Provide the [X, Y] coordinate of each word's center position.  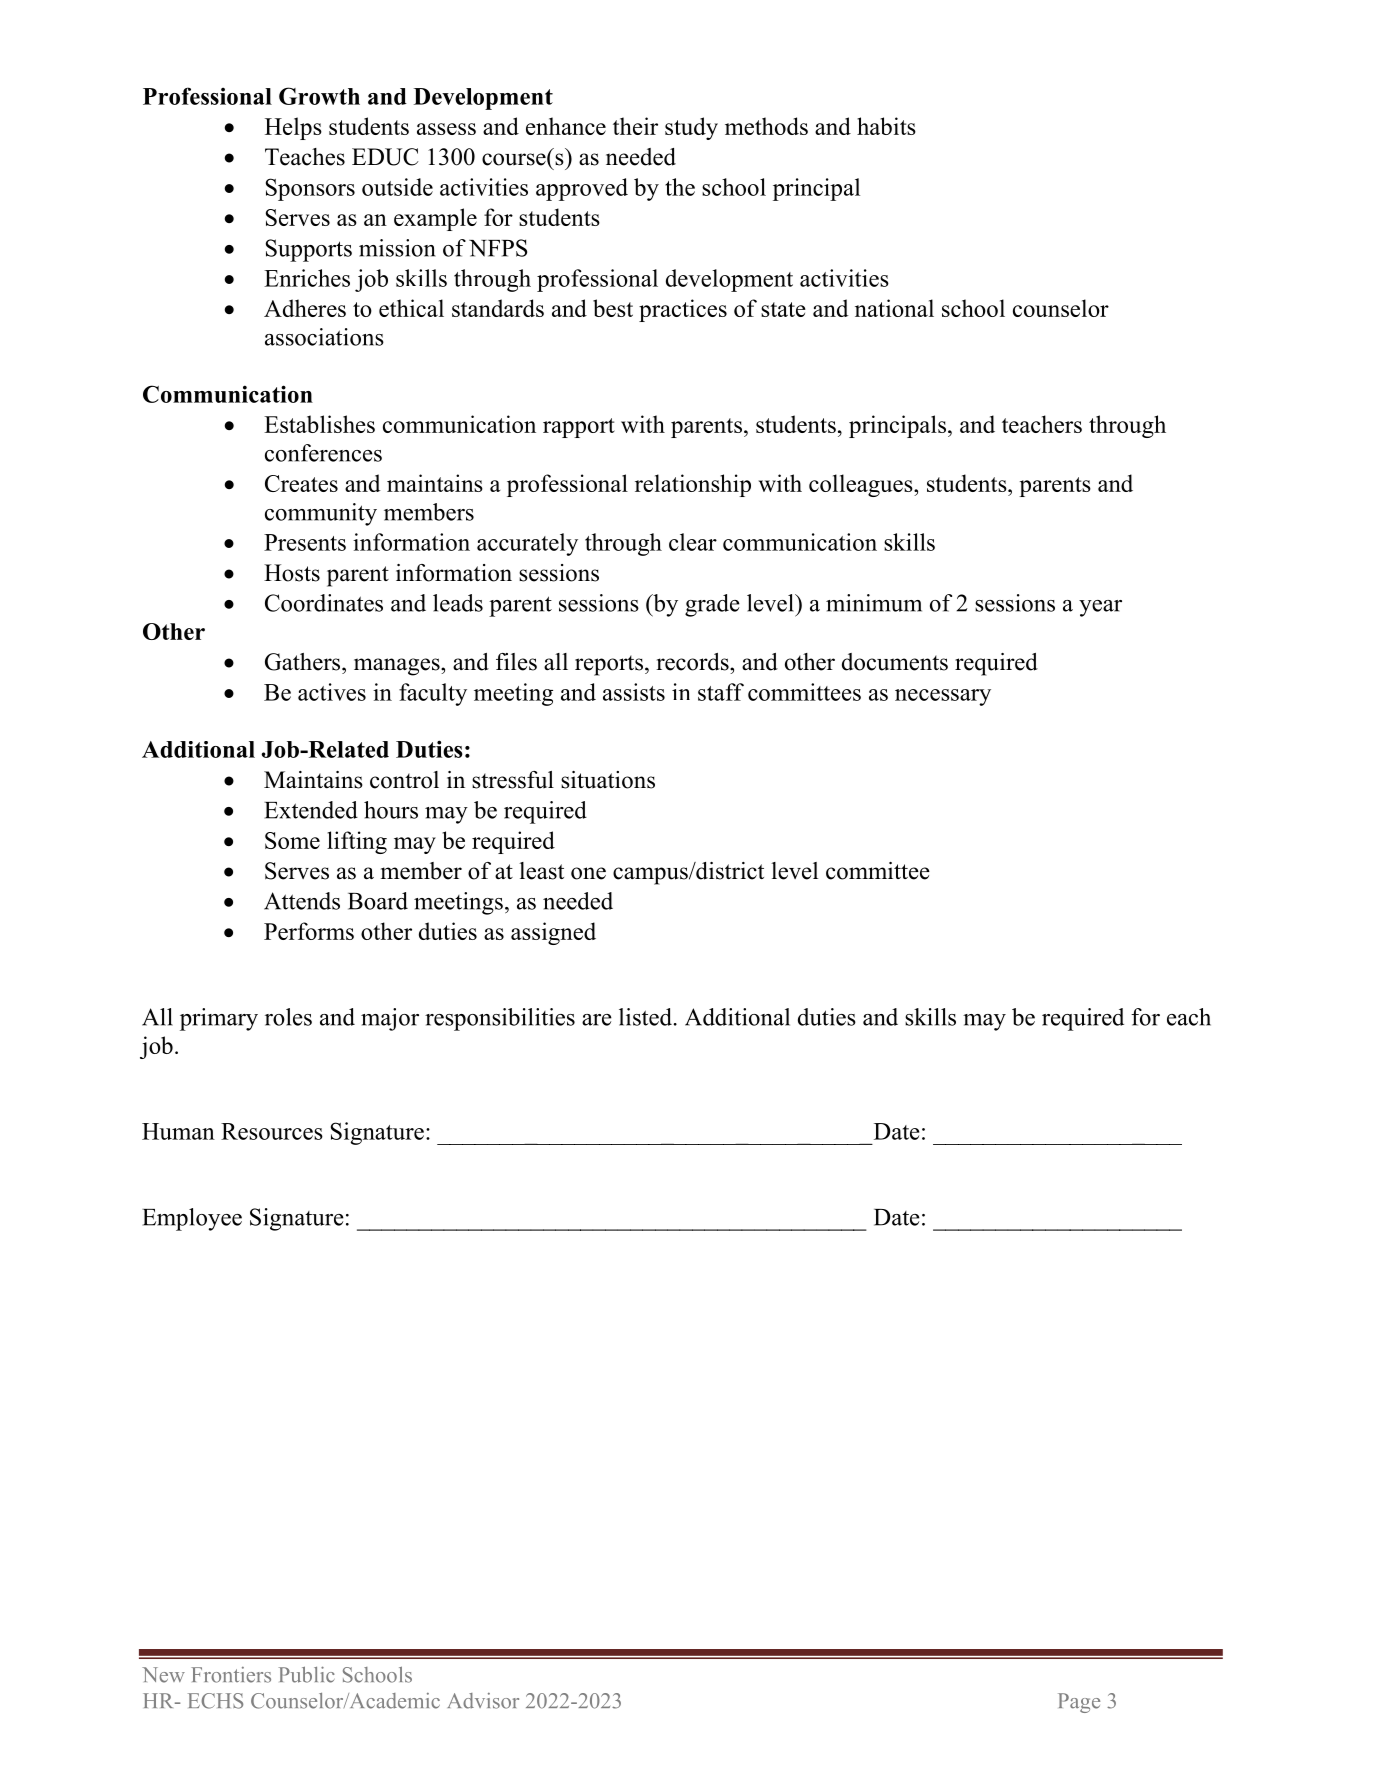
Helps [293, 128]
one [588, 873]
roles [288, 1017]
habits [886, 126]
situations [608, 780]
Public [307, 1674]
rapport [579, 428]
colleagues [862, 485]
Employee [192, 1219]
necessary [943, 697]
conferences [323, 453]
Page [1079, 1703]
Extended [311, 810]
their [635, 126]
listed [645, 1017]
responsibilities [500, 1019]
